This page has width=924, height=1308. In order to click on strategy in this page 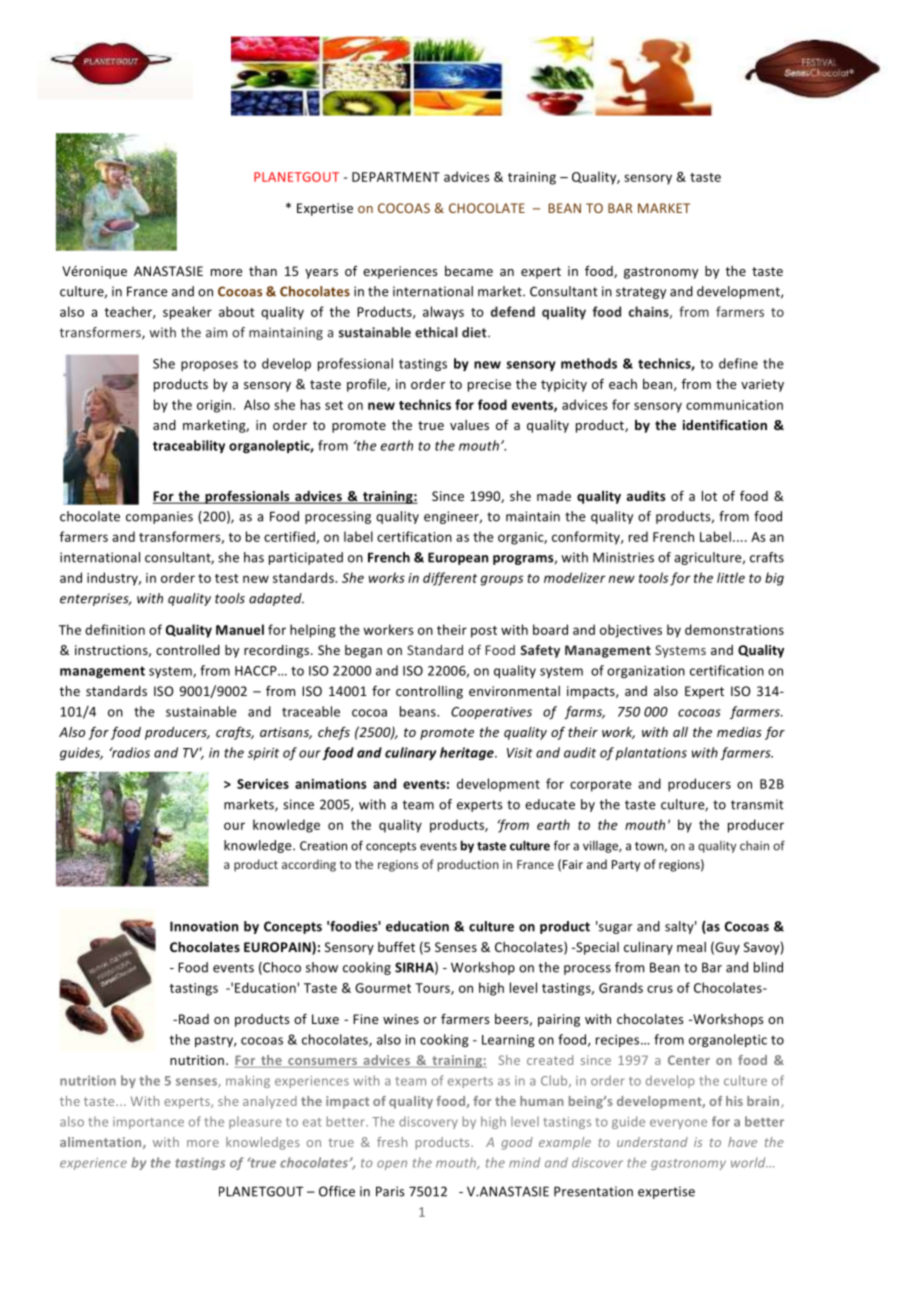, I will do `click(641, 293)`.
